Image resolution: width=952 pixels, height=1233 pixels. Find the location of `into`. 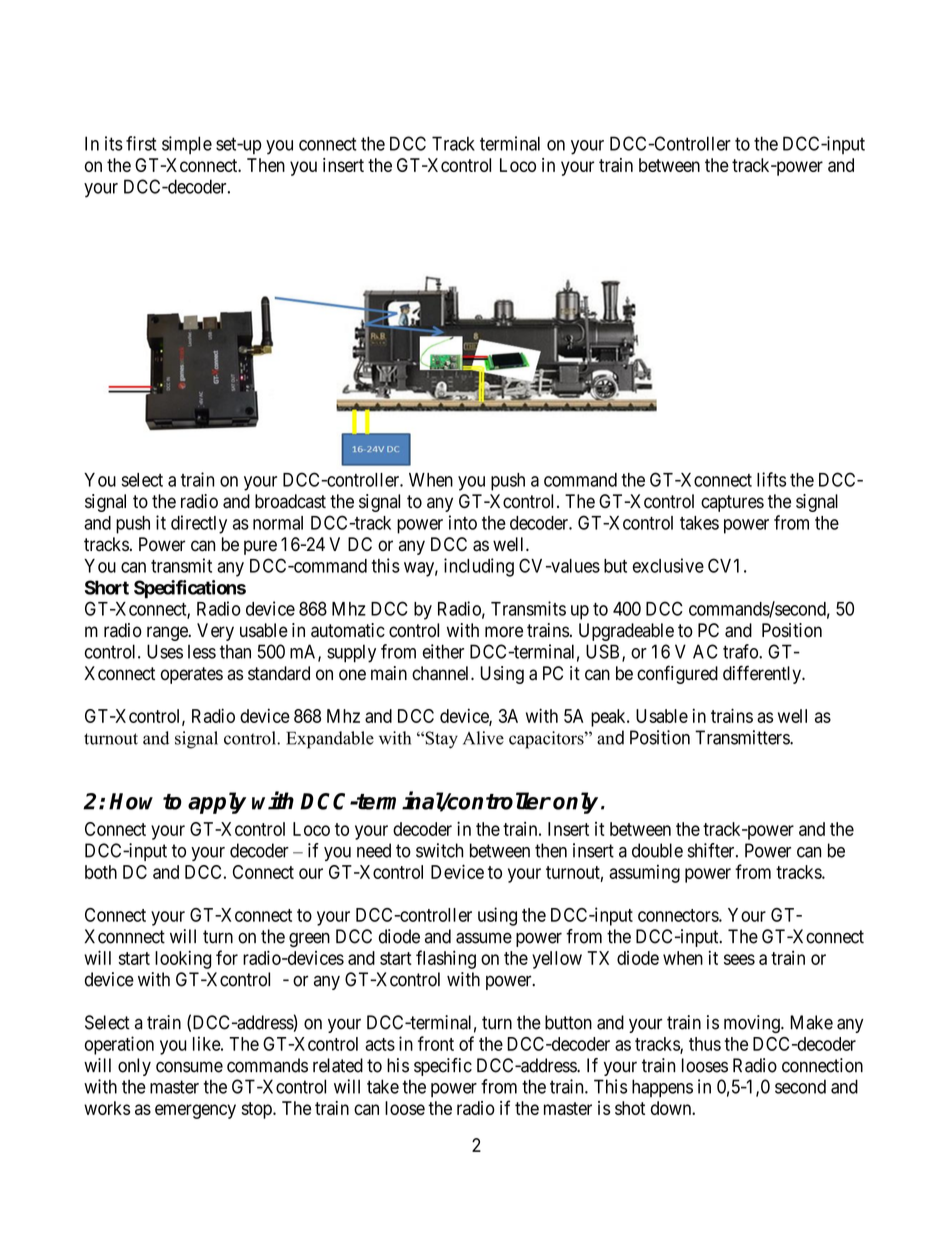

into is located at coordinates (463, 522).
